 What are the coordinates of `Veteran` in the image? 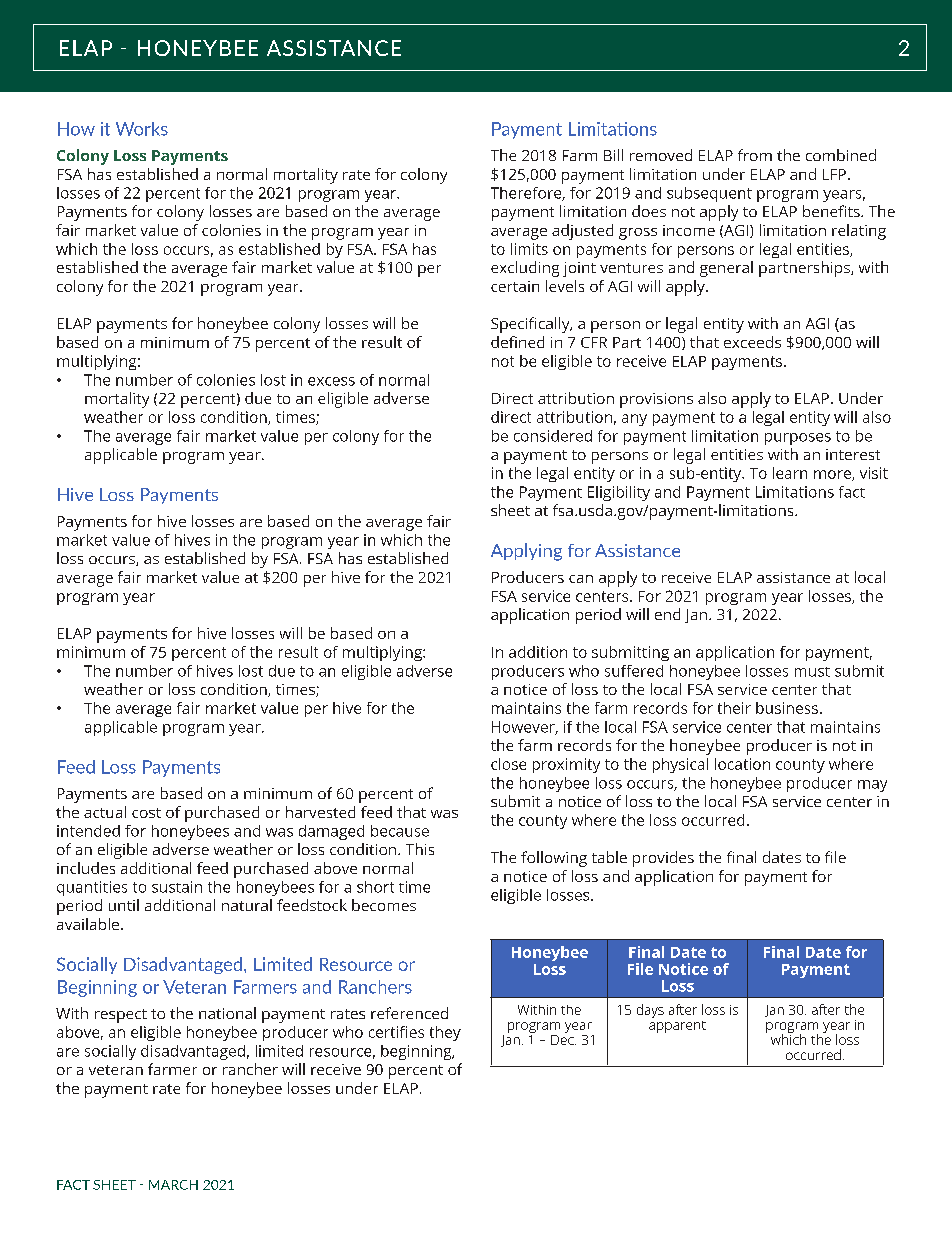 It's located at (194, 987).
